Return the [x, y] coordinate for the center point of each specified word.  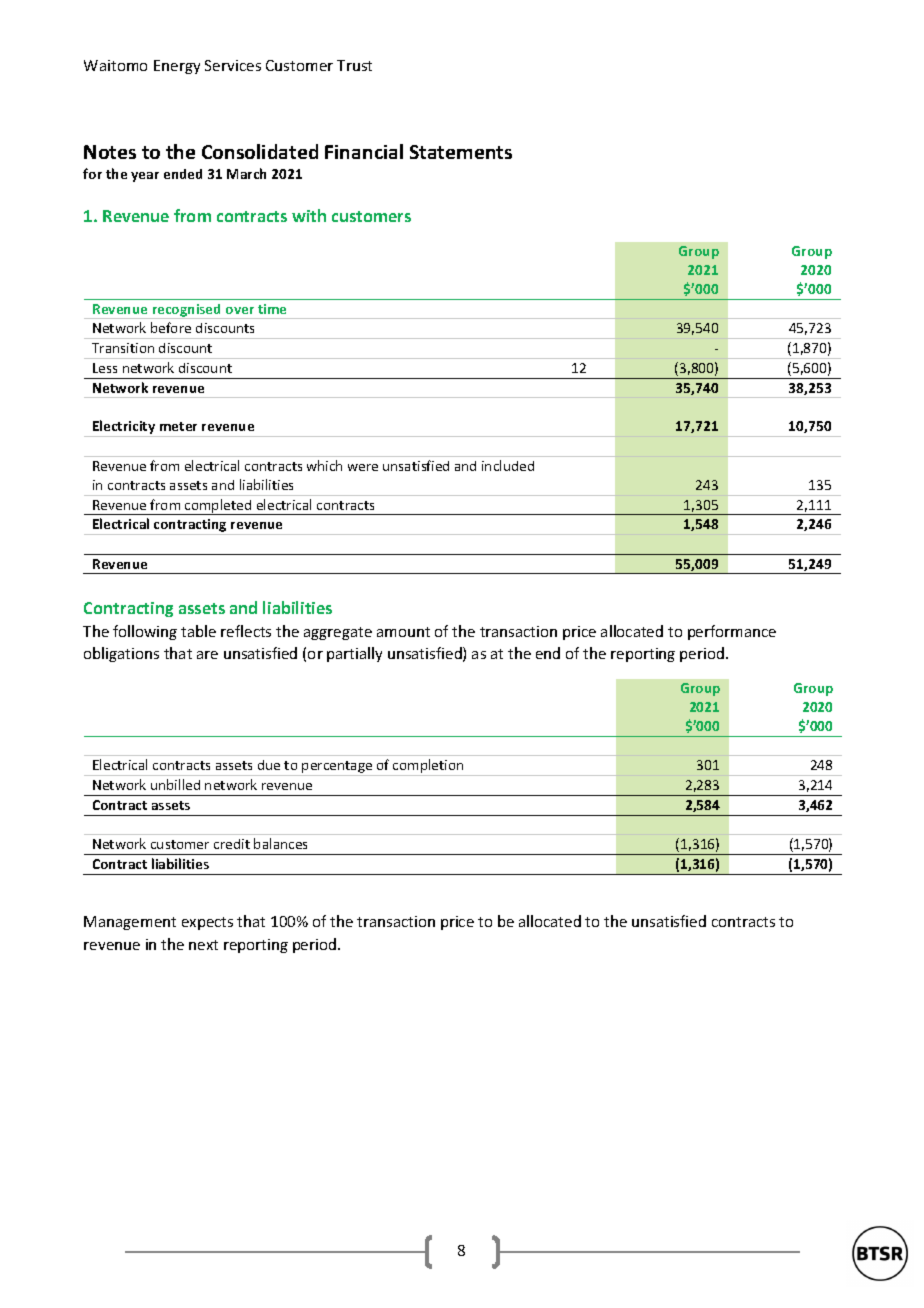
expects [207, 923]
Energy [177, 67]
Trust [354, 65]
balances [280, 843]
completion [428, 767]
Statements [461, 152]
